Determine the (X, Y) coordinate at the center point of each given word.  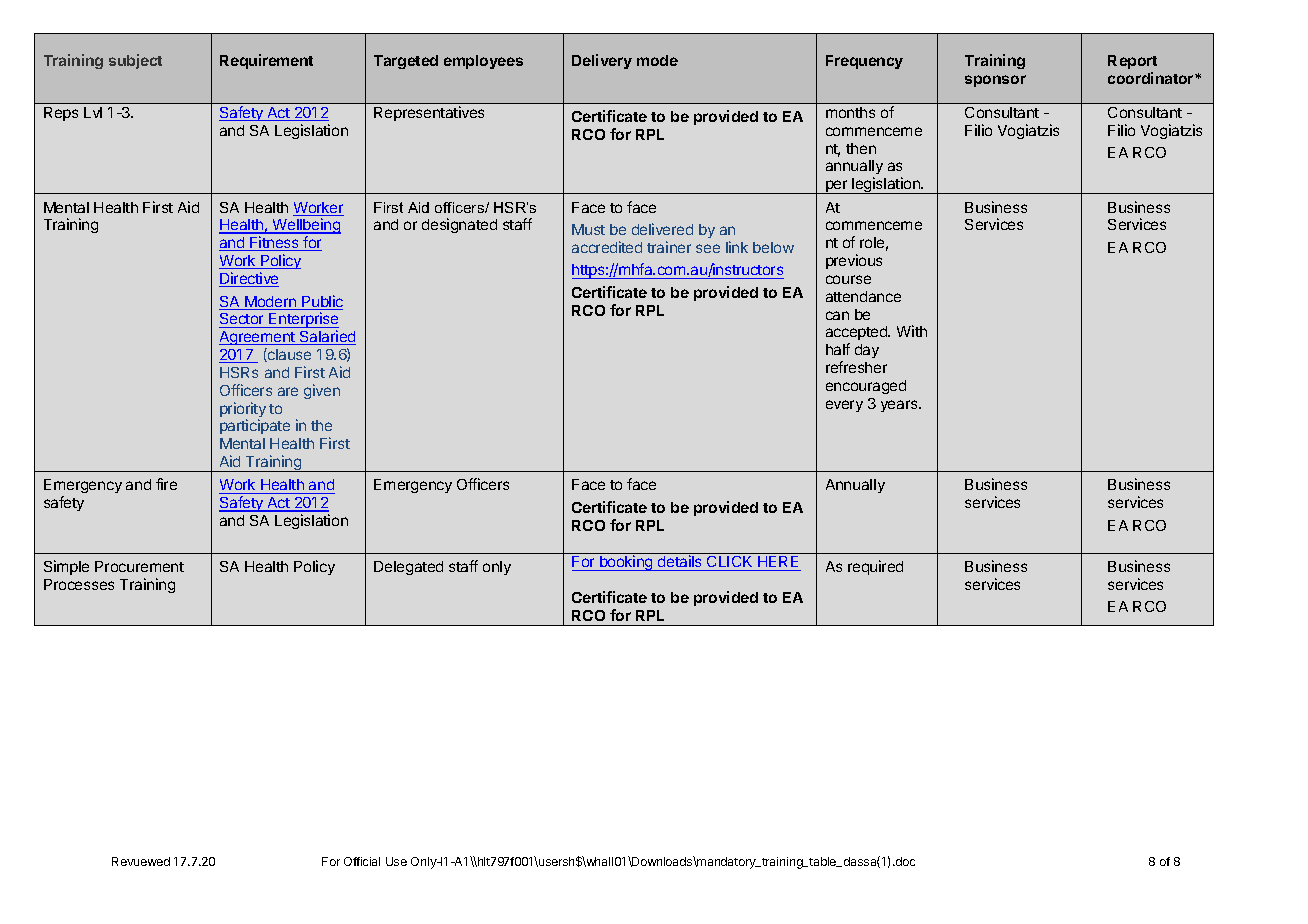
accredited (607, 247)
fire (166, 484)
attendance (863, 296)
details (680, 563)
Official (362, 861)
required (875, 567)
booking (626, 563)
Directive (249, 279)
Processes (79, 584)
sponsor (995, 81)
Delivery (602, 61)
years (900, 406)
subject (135, 61)
